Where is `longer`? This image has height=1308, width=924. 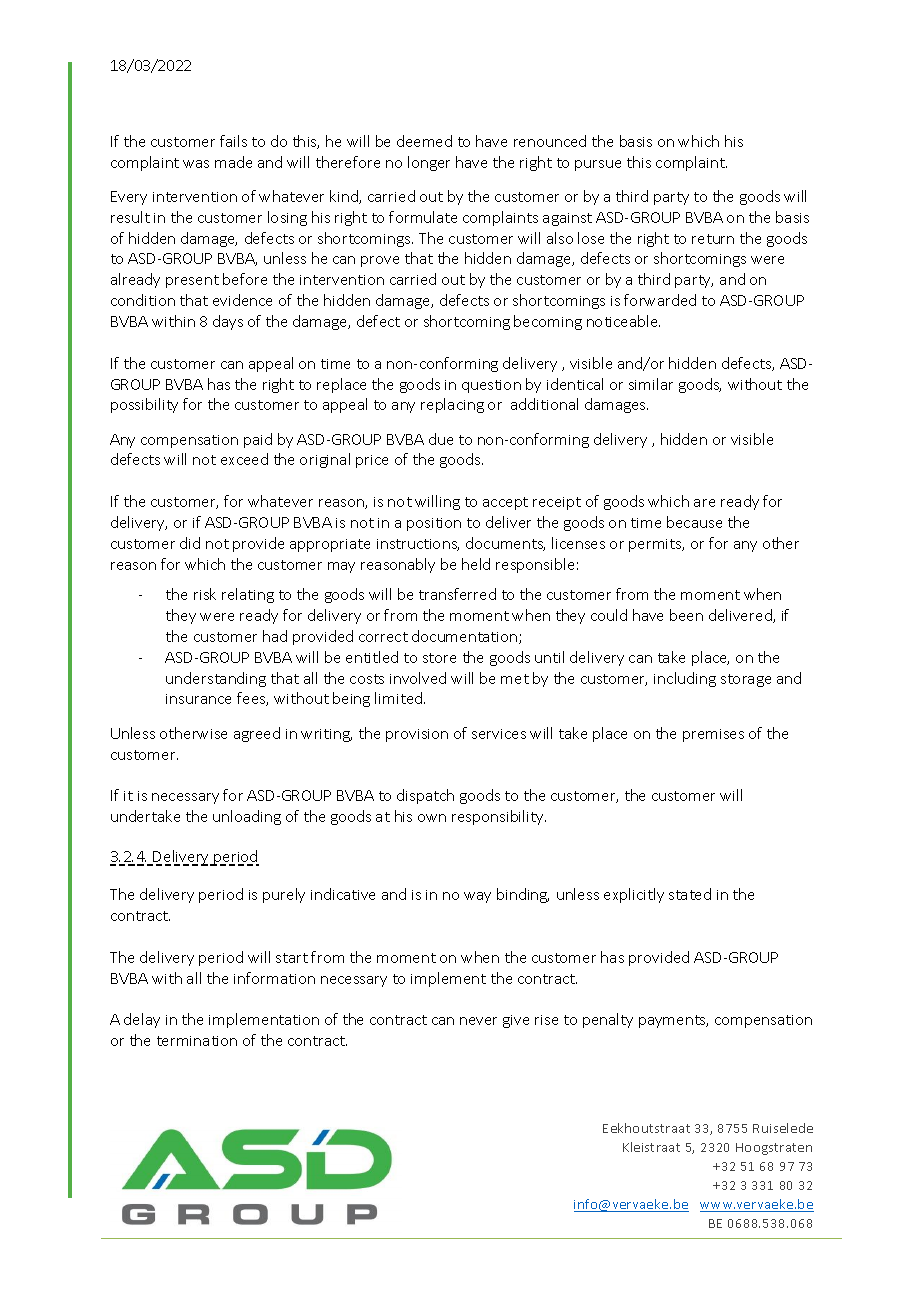 longer is located at coordinates (429, 163).
